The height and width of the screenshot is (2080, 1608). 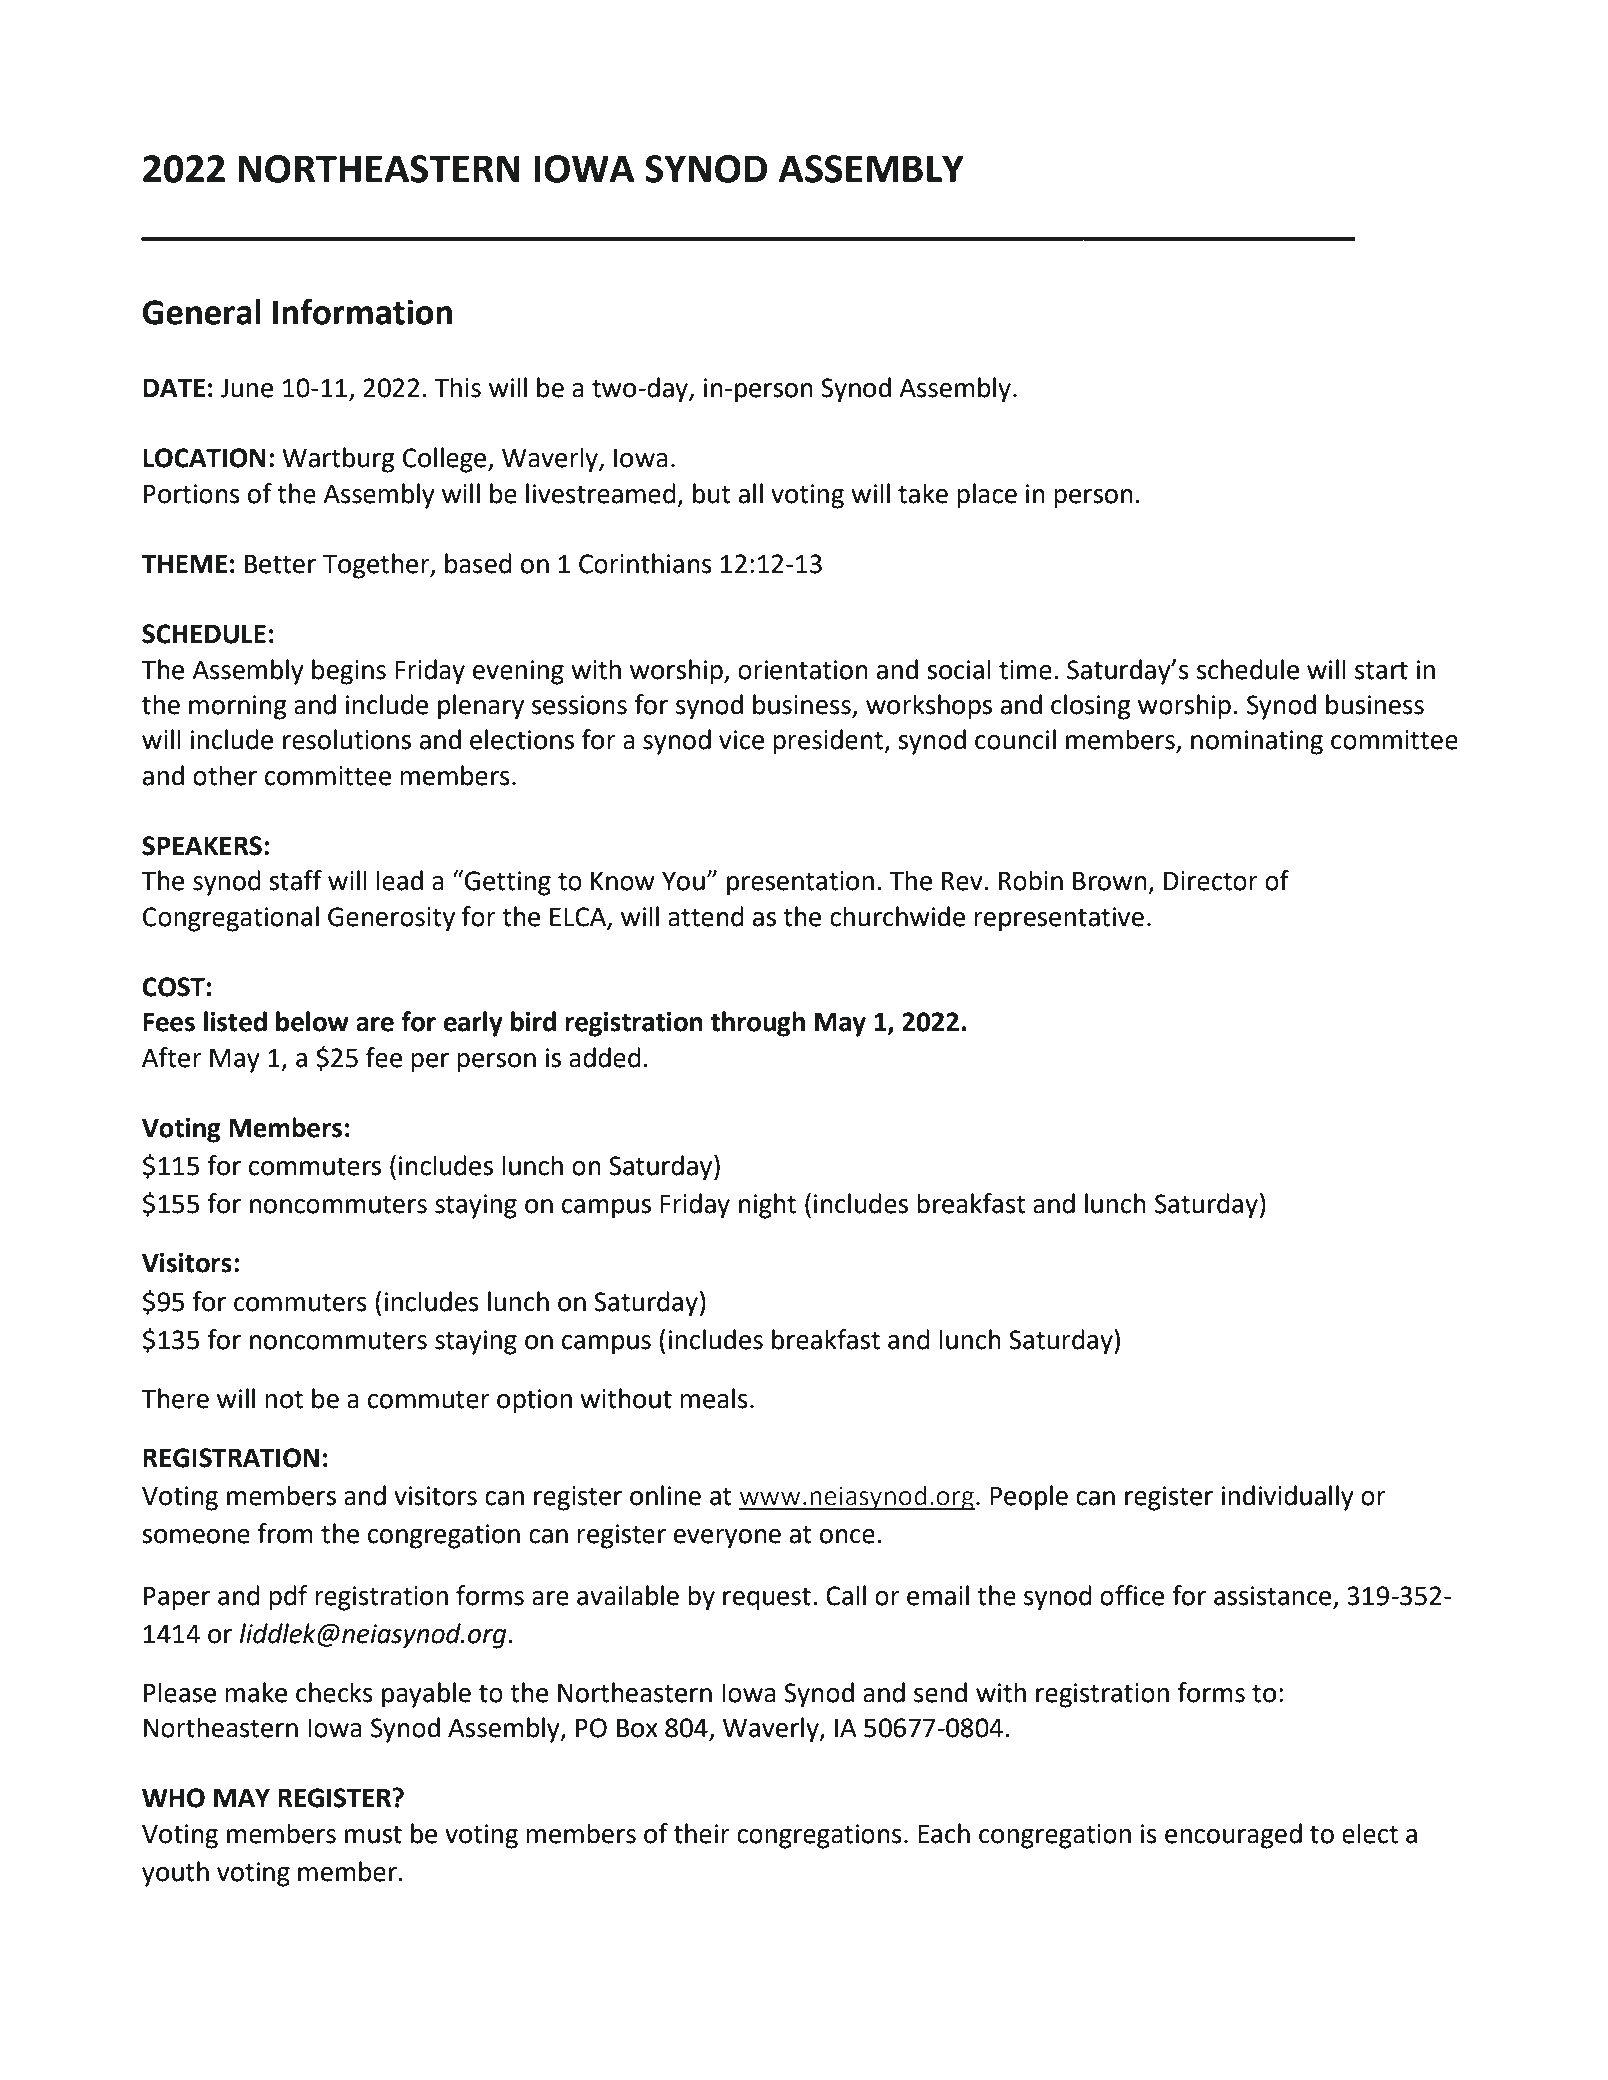 I want to click on representative, so click(x=1059, y=919).
